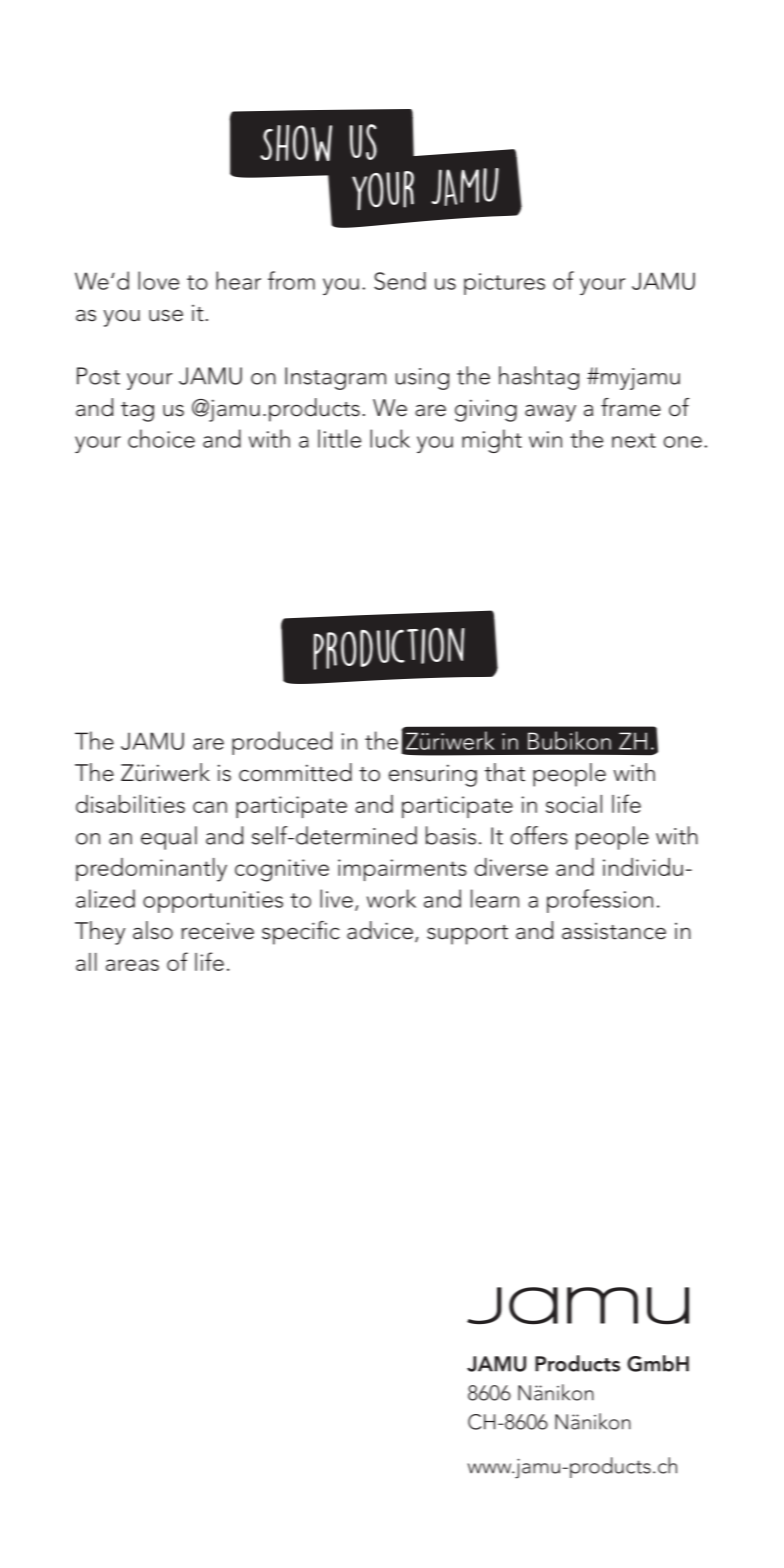 The image size is (784, 1568). What do you see at coordinates (339, 438) in the screenshot?
I see `little` at bounding box center [339, 438].
